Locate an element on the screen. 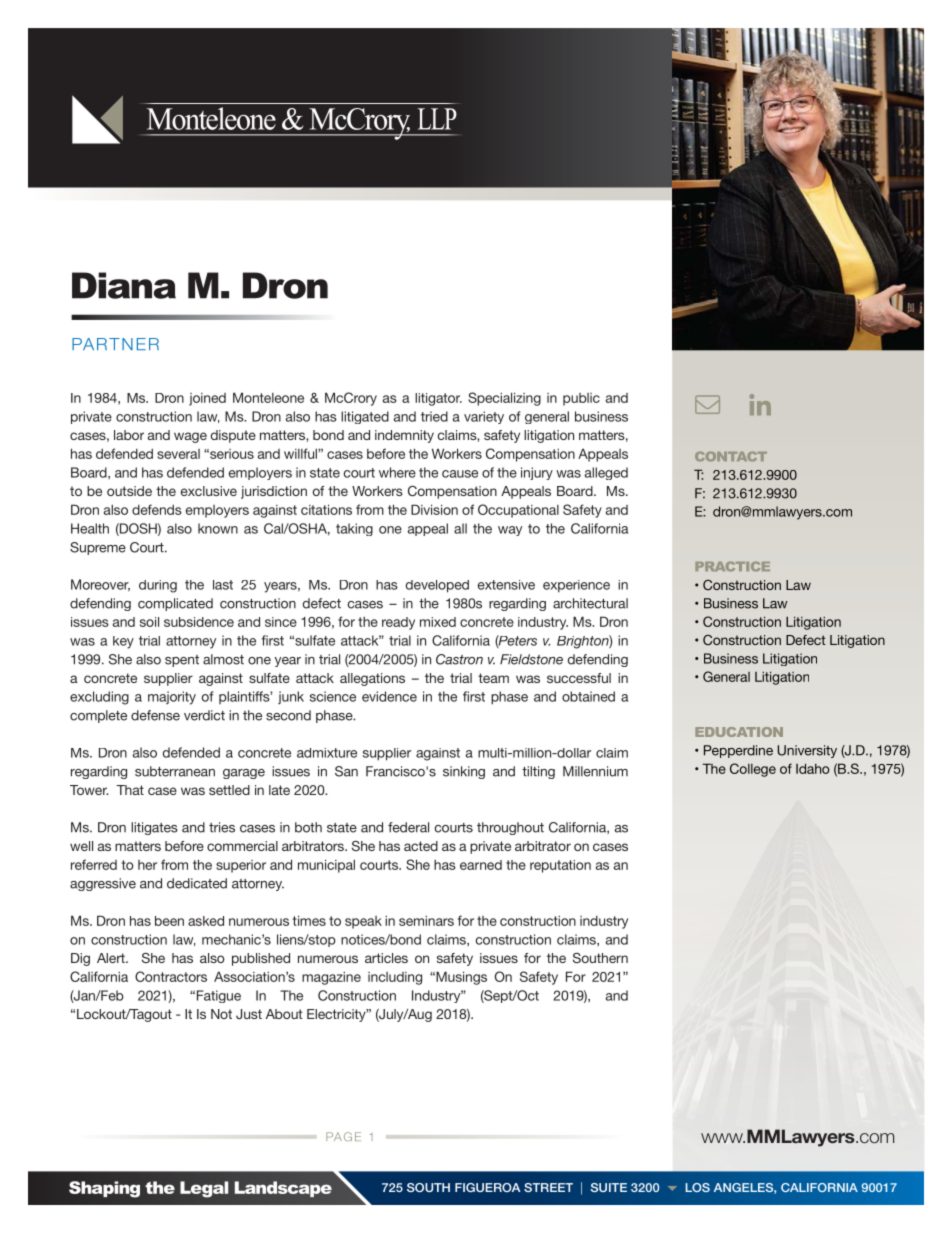 This screenshot has width=952, height=1233. public is located at coordinates (581, 399).
